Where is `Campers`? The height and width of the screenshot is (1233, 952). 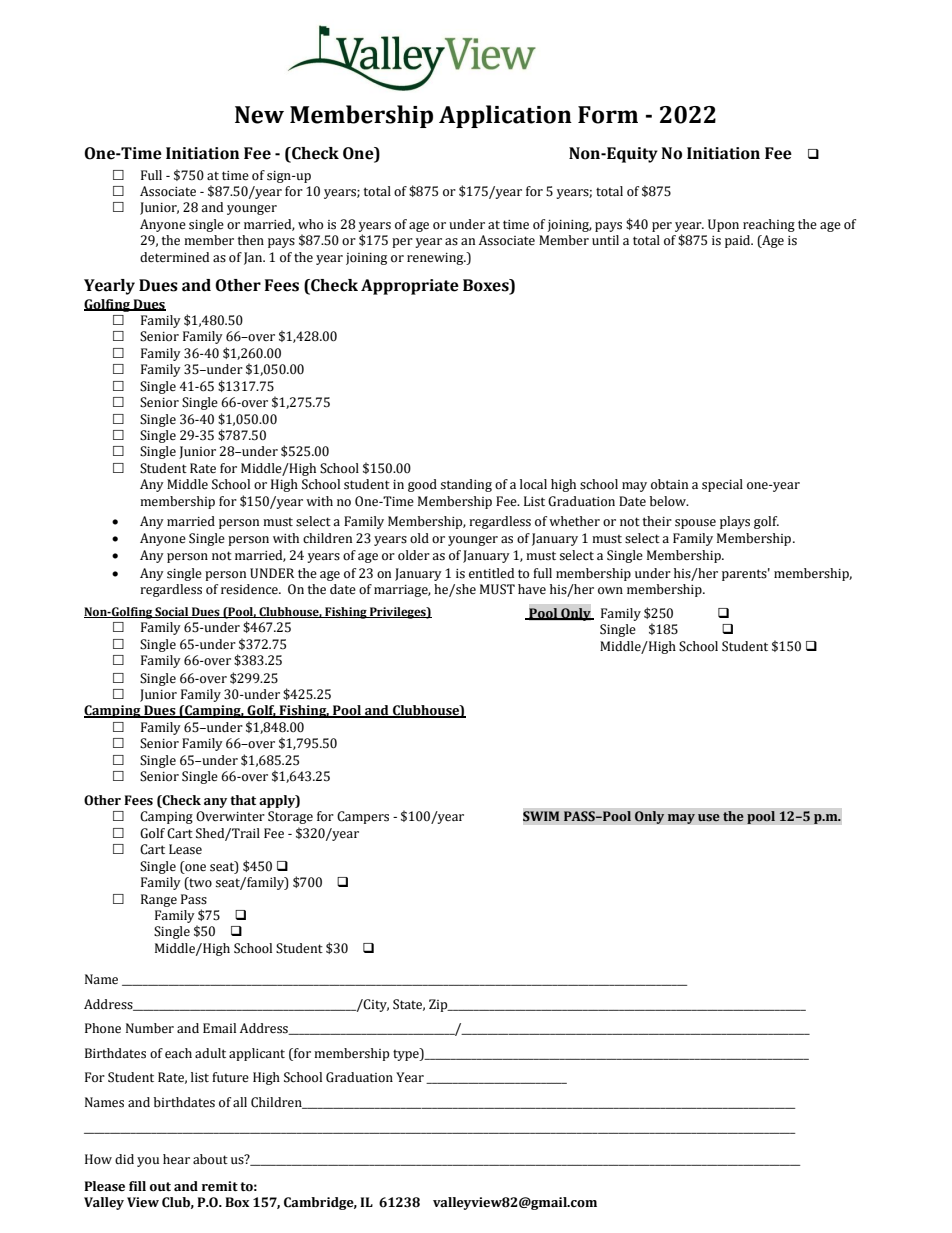 Campers is located at coordinates (363, 817).
